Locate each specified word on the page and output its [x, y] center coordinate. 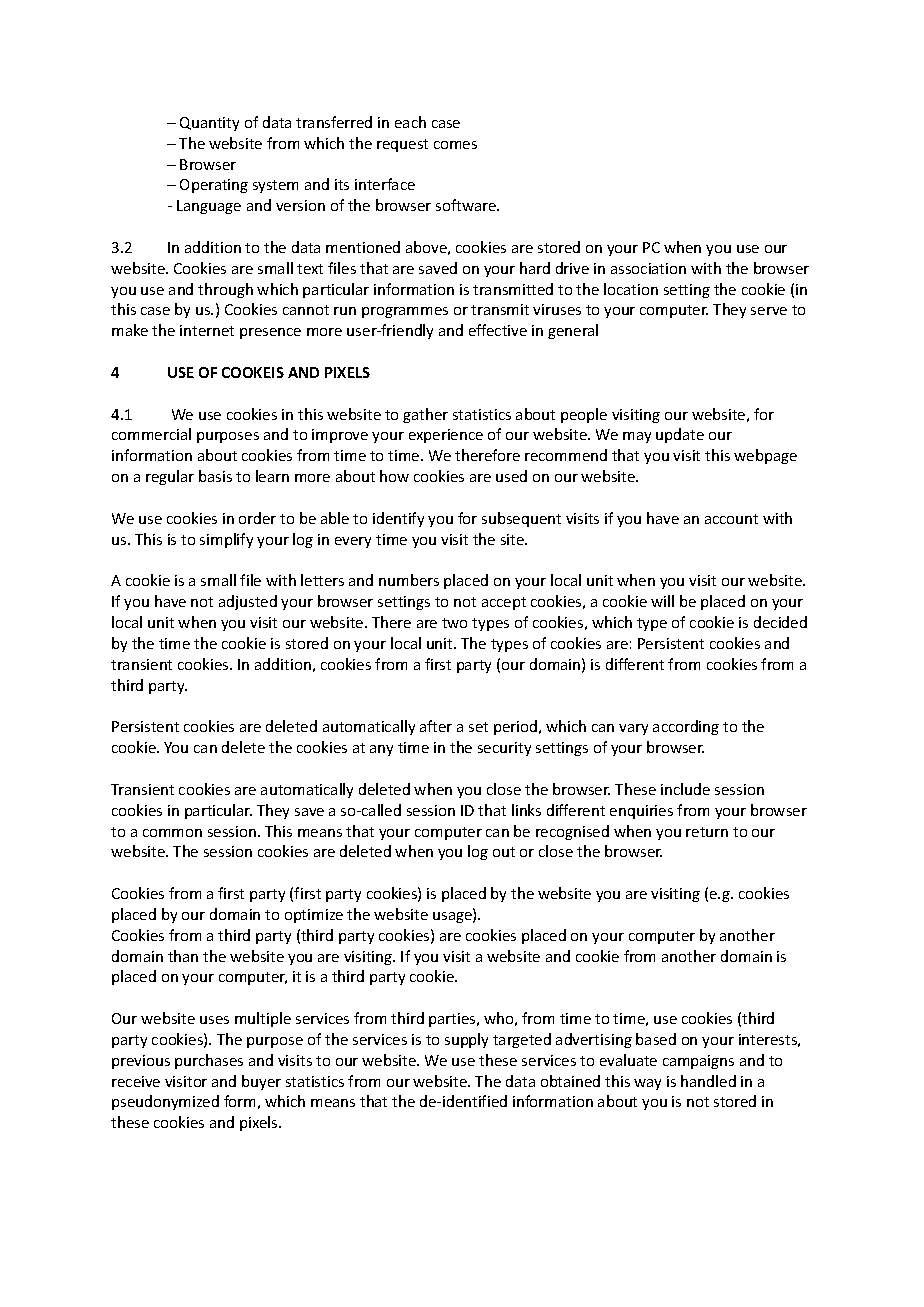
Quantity [209, 124]
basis [215, 476]
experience [446, 436]
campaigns [698, 1062]
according [686, 727]
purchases [209, 1061]
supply [466, 1040]
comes [455, 145]
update [680, 435]
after [436, 726]
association [648, 268]
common [172, 833]
